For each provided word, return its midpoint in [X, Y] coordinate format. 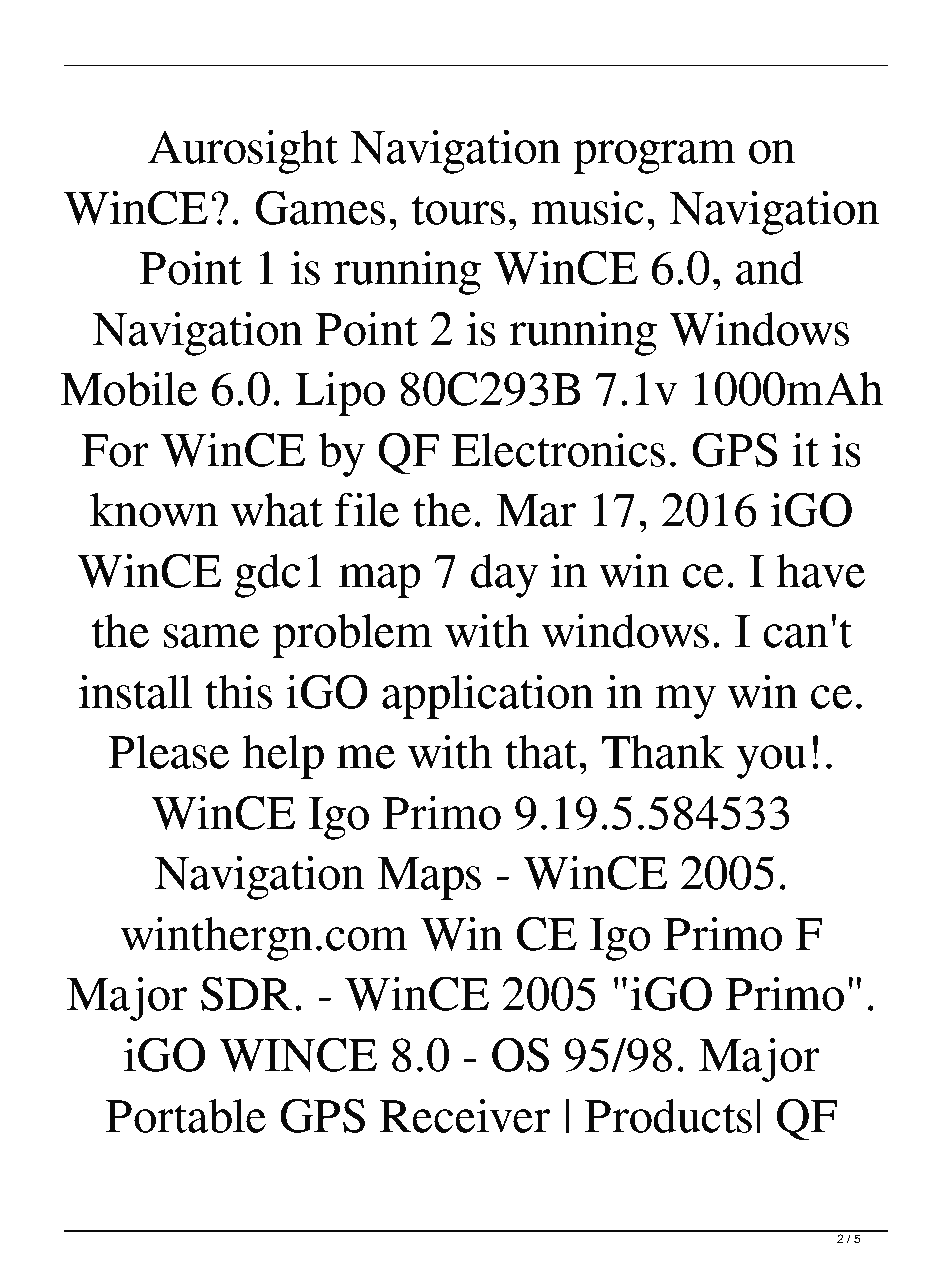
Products [668, 1116]
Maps [429, 878]
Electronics [558, 449]
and [770, 268]
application [488, 696]
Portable [186, 1116]
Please [168, 752]
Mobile [128, 388]
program [654, 157]
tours [458, 210]
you [771, 762]
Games [320, 207]
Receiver [465, 1115]
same [211, 636]
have [821, 571]
